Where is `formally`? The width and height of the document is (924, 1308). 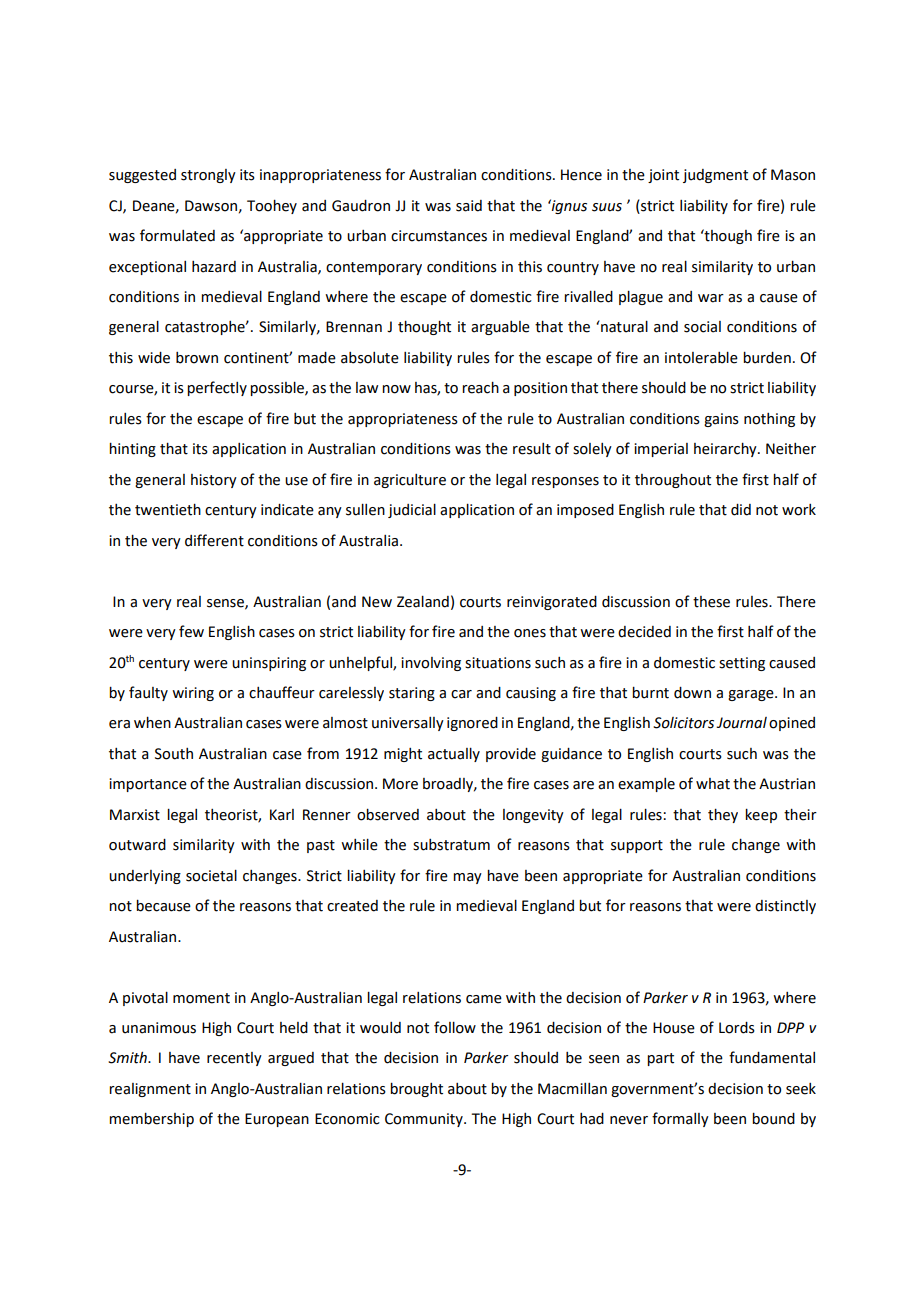 formally is located at coordinates (680, 1119).
